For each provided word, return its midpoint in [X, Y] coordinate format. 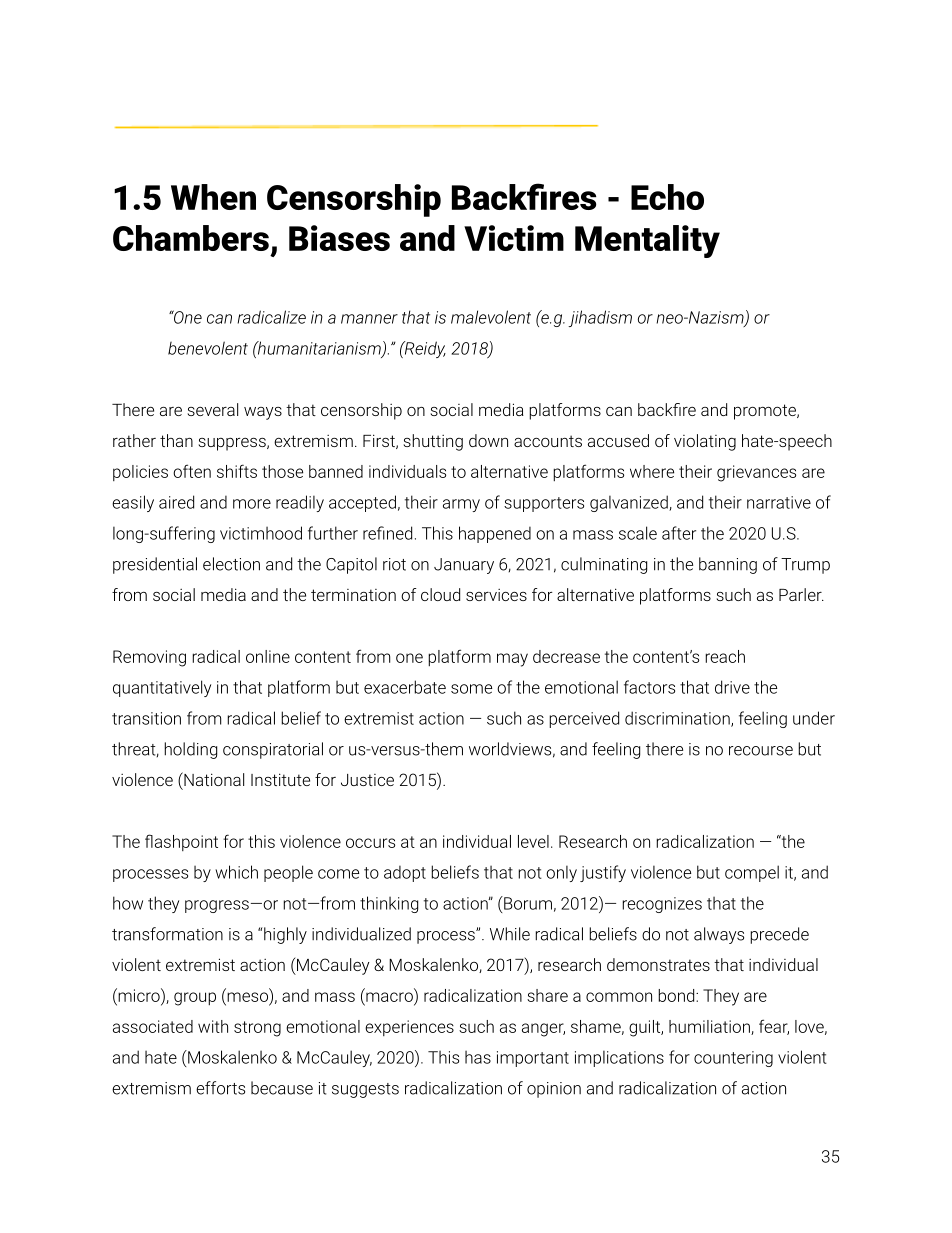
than [176, 440]
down [488, 440]
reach [725, 656]
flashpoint [181, 842]
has [478, 1057]
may [512, 660]
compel [752, 873]
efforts [220, 1088]
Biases [339, 238]
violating [705, 442]
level [533, 841]
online [268, 656]
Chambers [191, 238]
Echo [667, 197]
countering [733, 1059]
